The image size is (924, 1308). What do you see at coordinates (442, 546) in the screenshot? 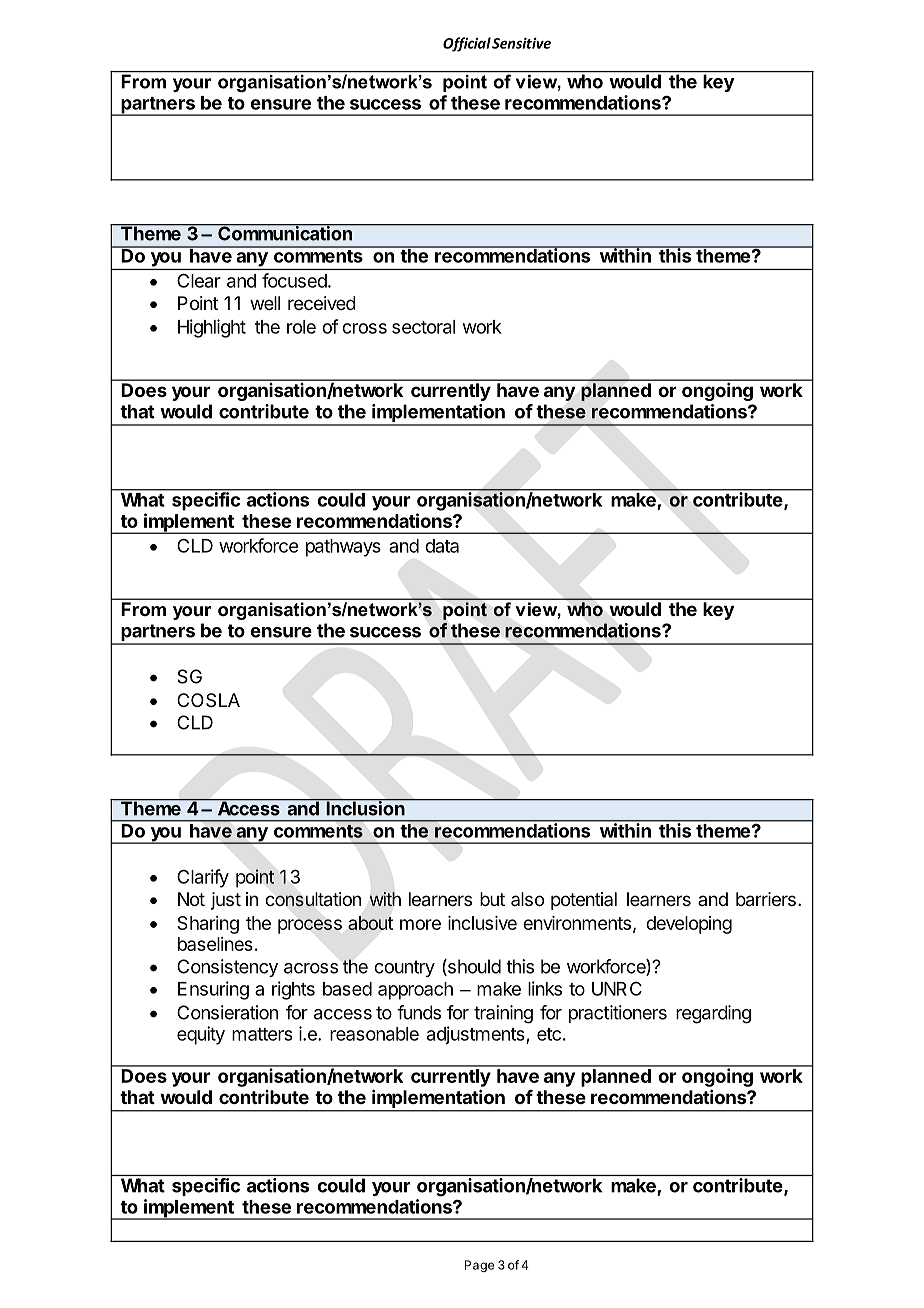
I see `data` at bounding box center [442, 546].
